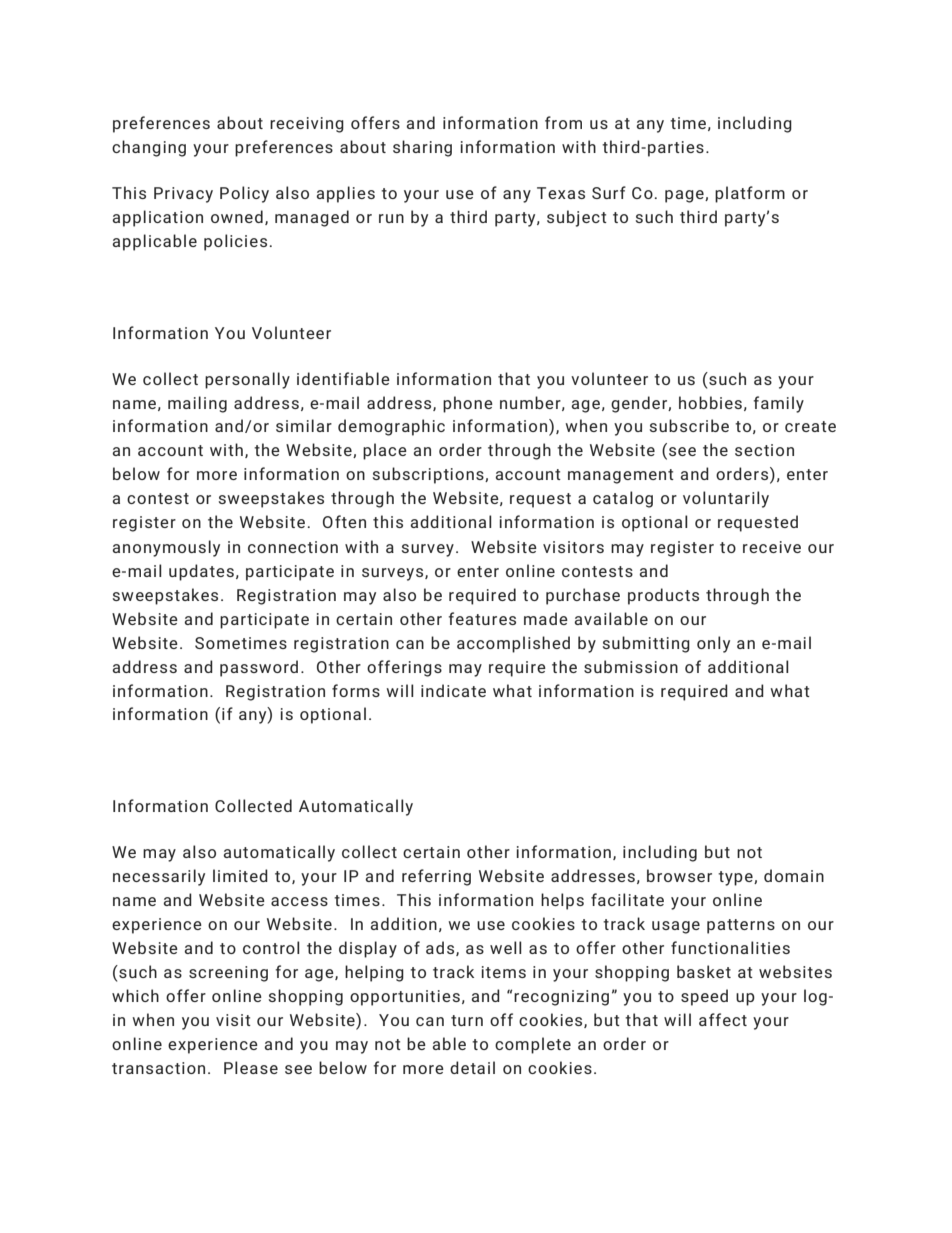 The image size is (952, 1233). What do you see at coordinates (736, 878) in the screenshot?
I see `type` at bounding box center [736, 878].
